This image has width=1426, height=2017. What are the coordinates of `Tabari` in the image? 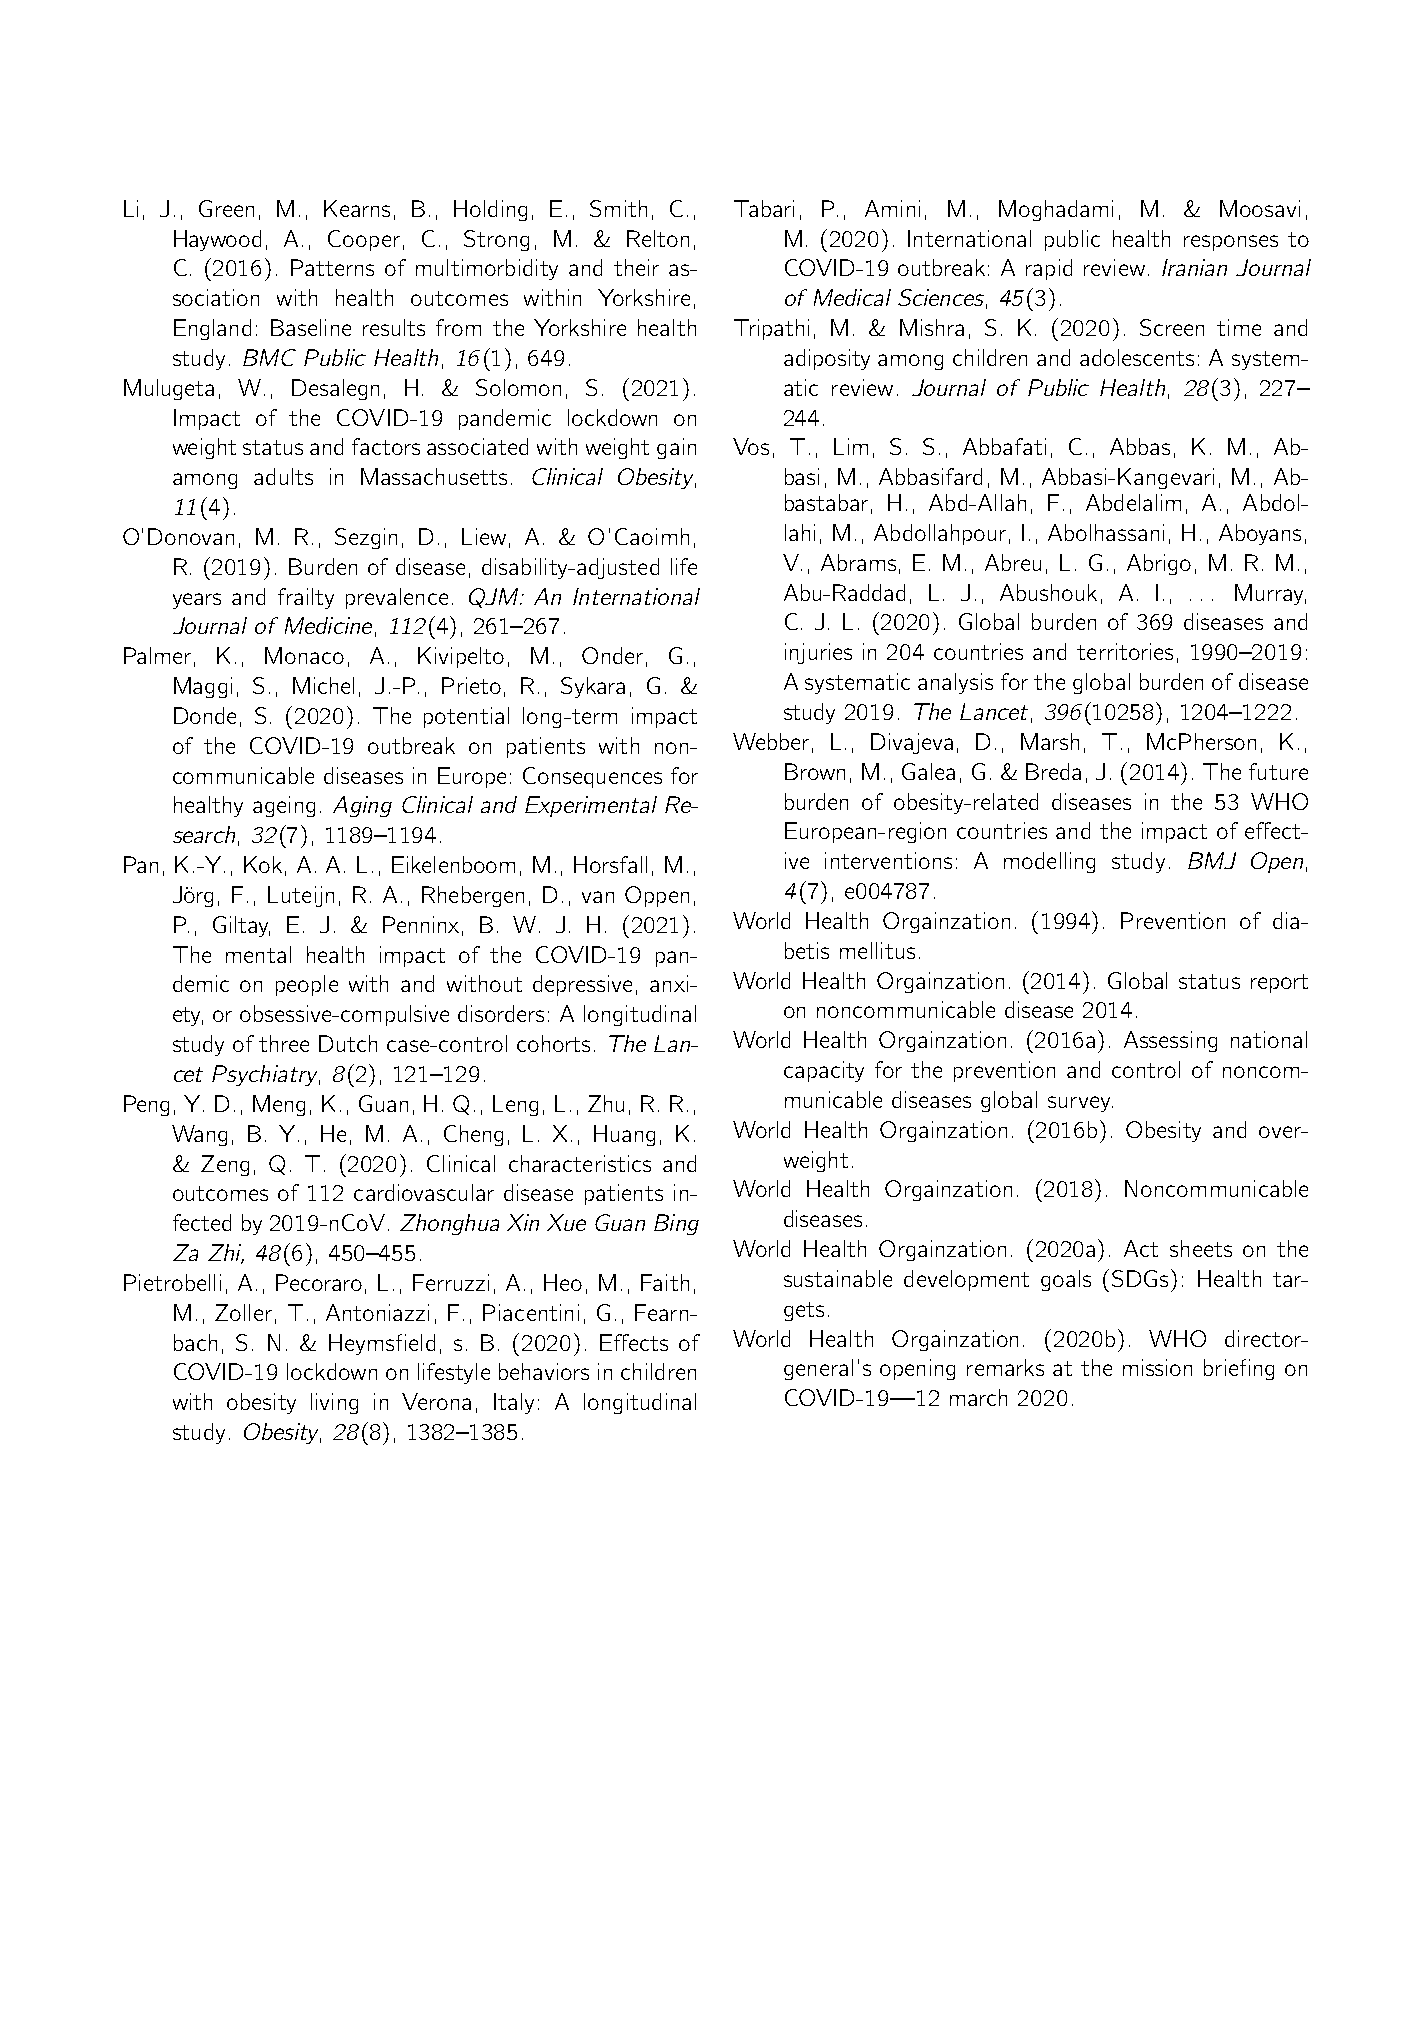 It's located at (764, 208).
